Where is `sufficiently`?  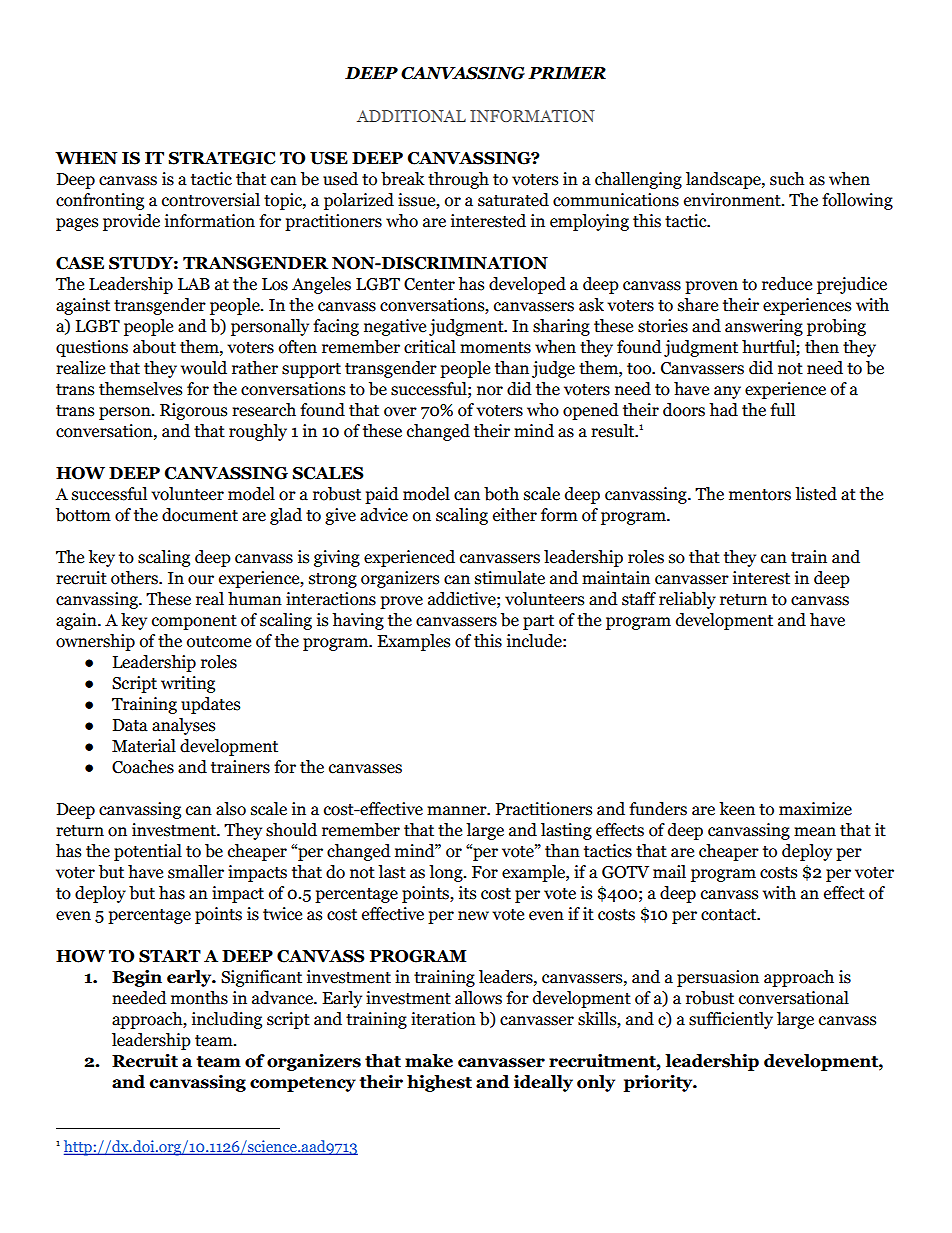
sufficiently is located at coordinates (731, 1020).
